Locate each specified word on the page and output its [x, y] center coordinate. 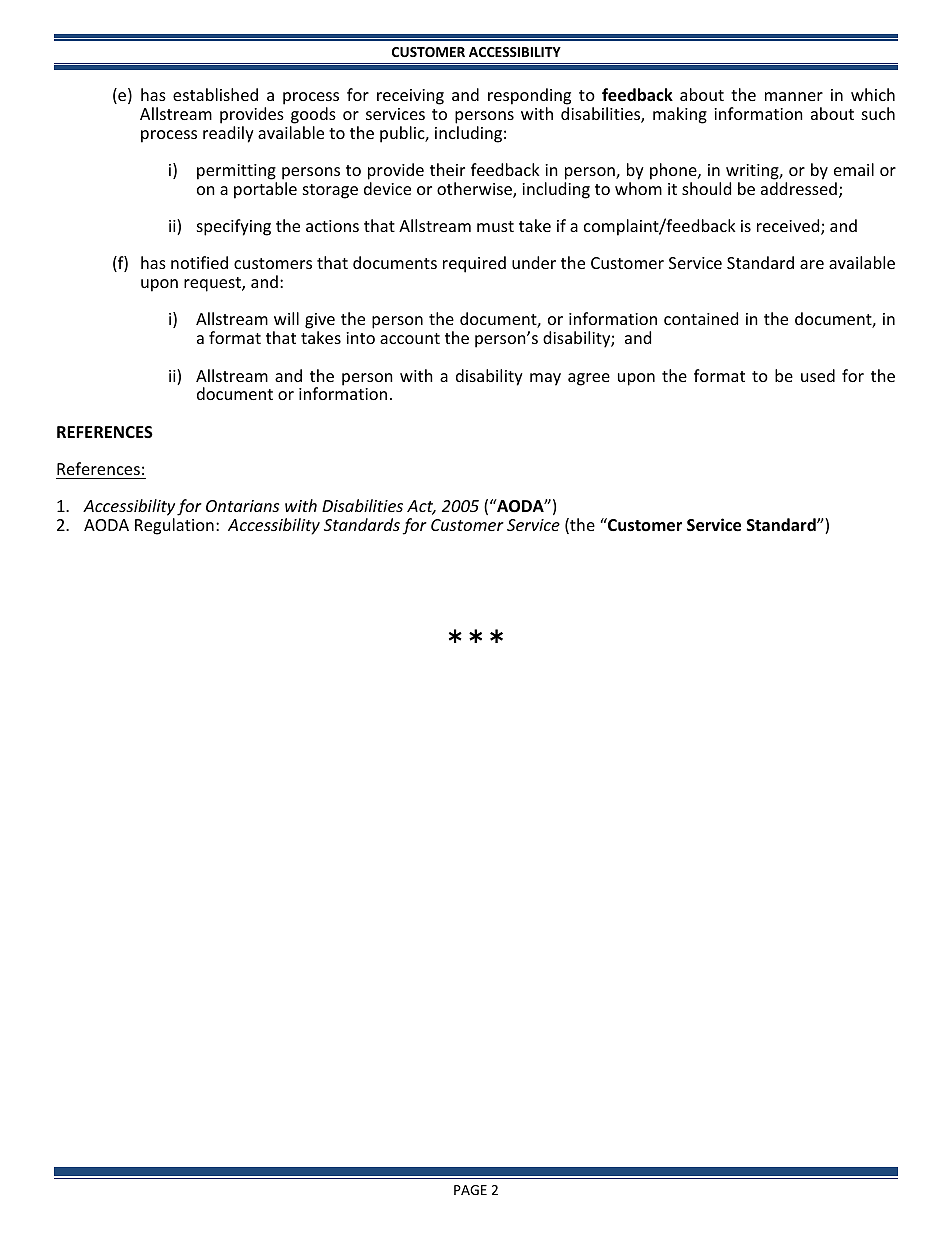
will [286, 318]
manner [794, 96]
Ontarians [242, 506]
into [360, 338]
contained [701, 318]
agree [589, 379]
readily [228, 134]
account [410, 338]
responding [529, 98]
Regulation [174, 526]
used [818, 375]
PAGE [470, 1190]
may [545, 379]
